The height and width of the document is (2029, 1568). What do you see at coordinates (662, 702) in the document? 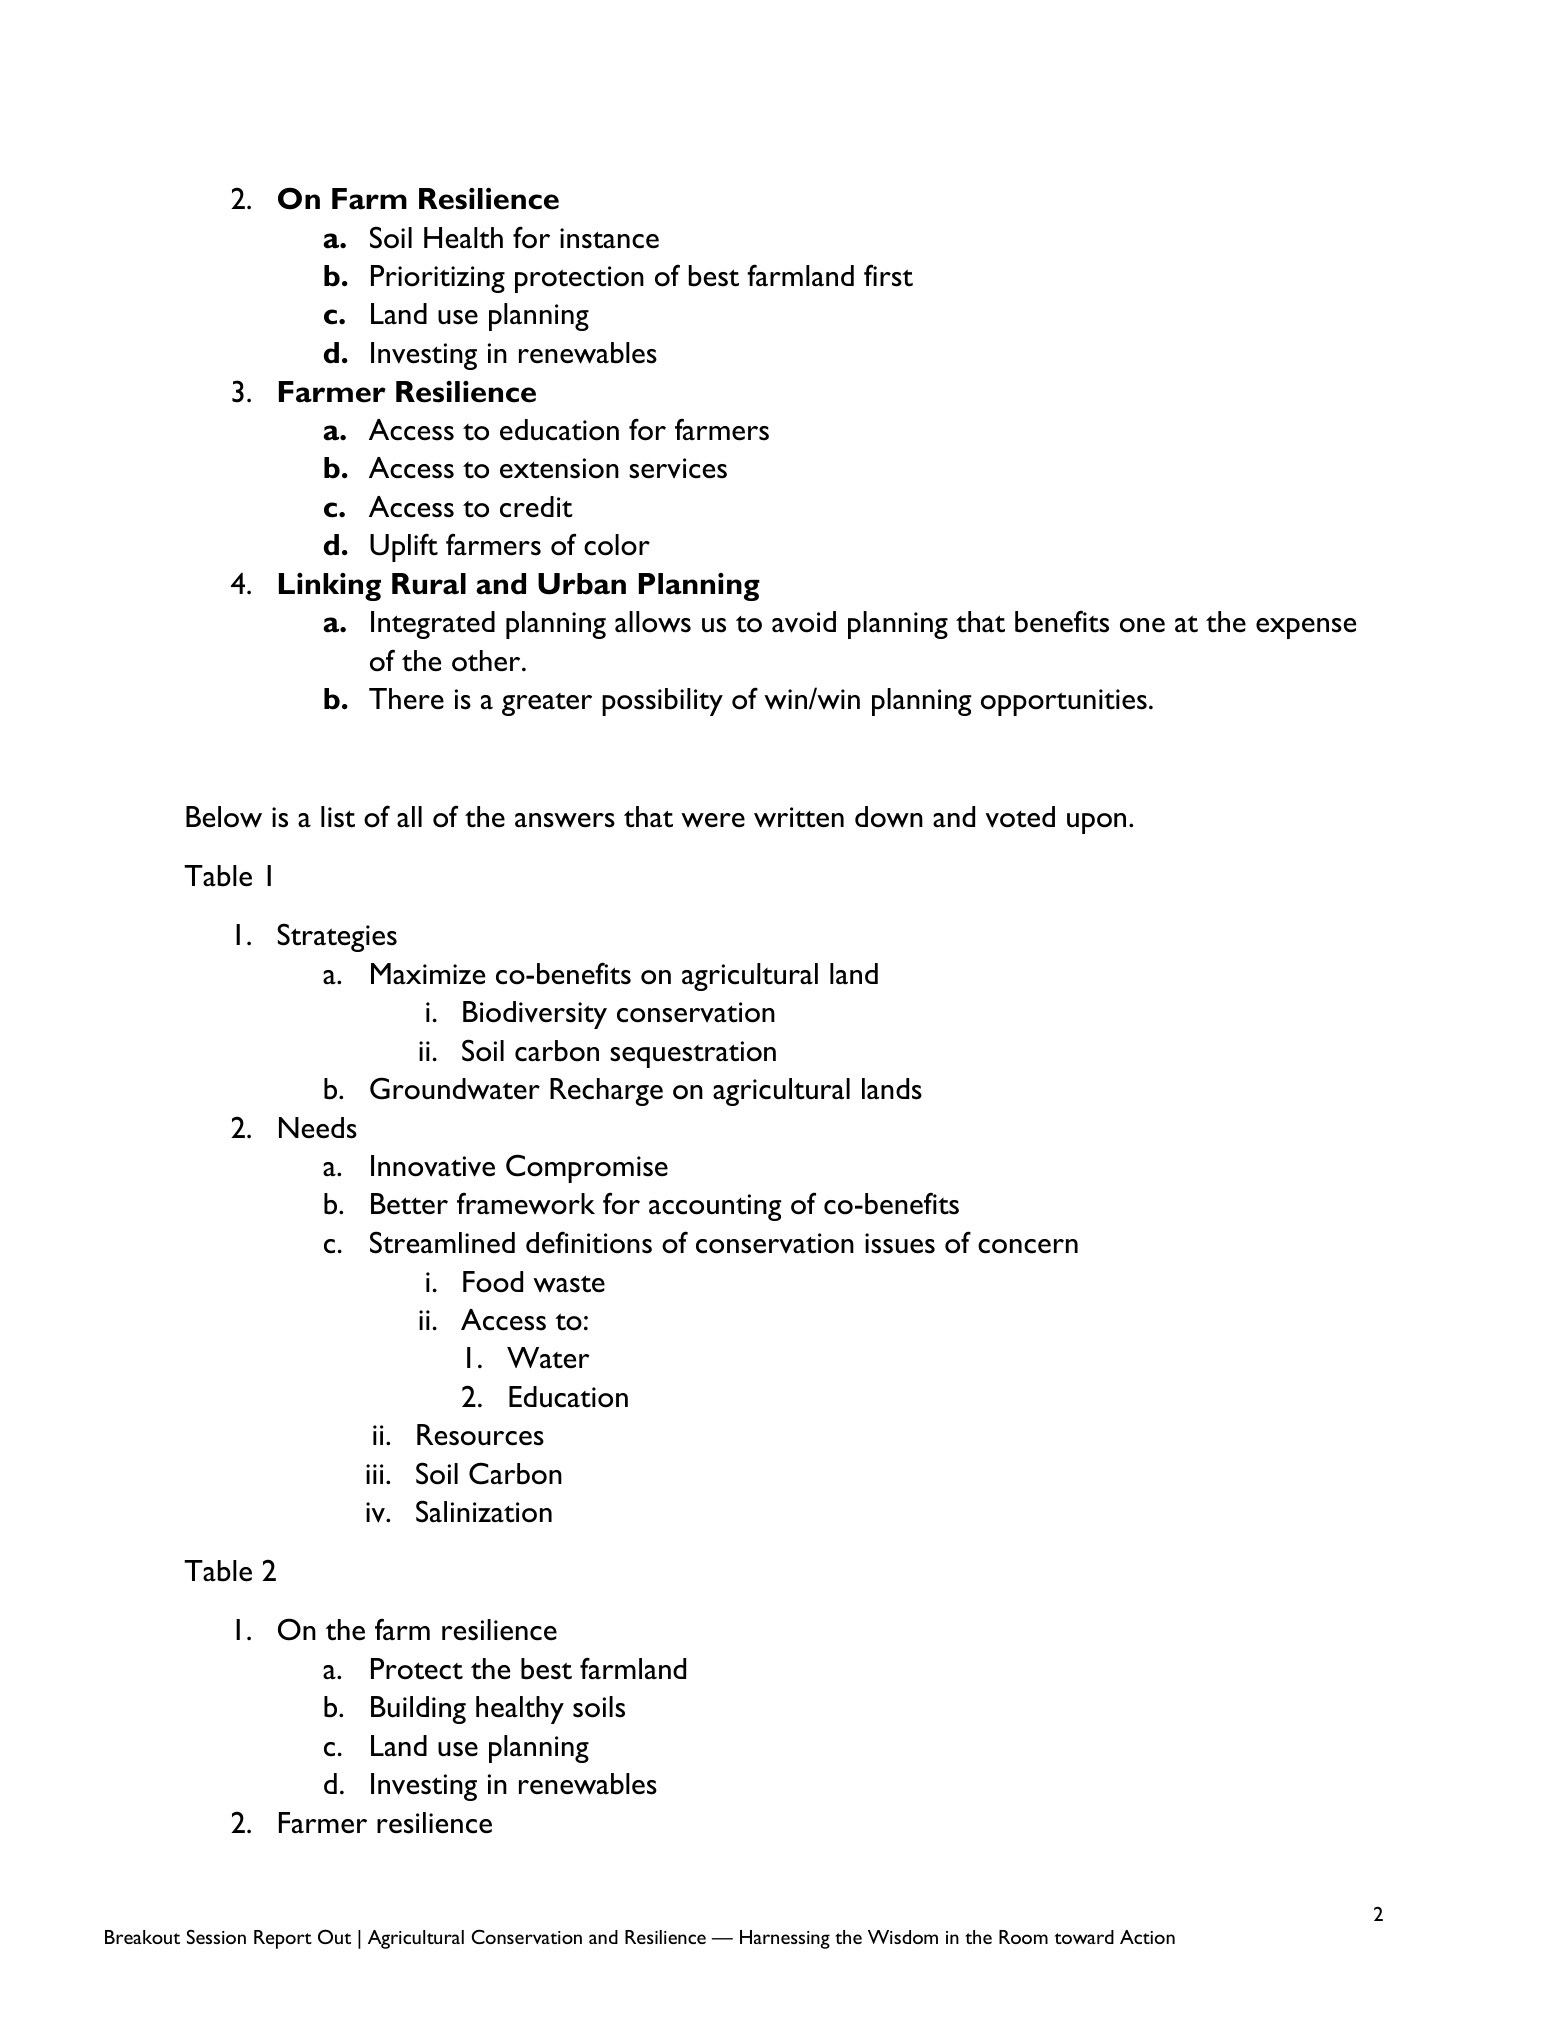
I see `possibility` at bounding box center [662, 702].
